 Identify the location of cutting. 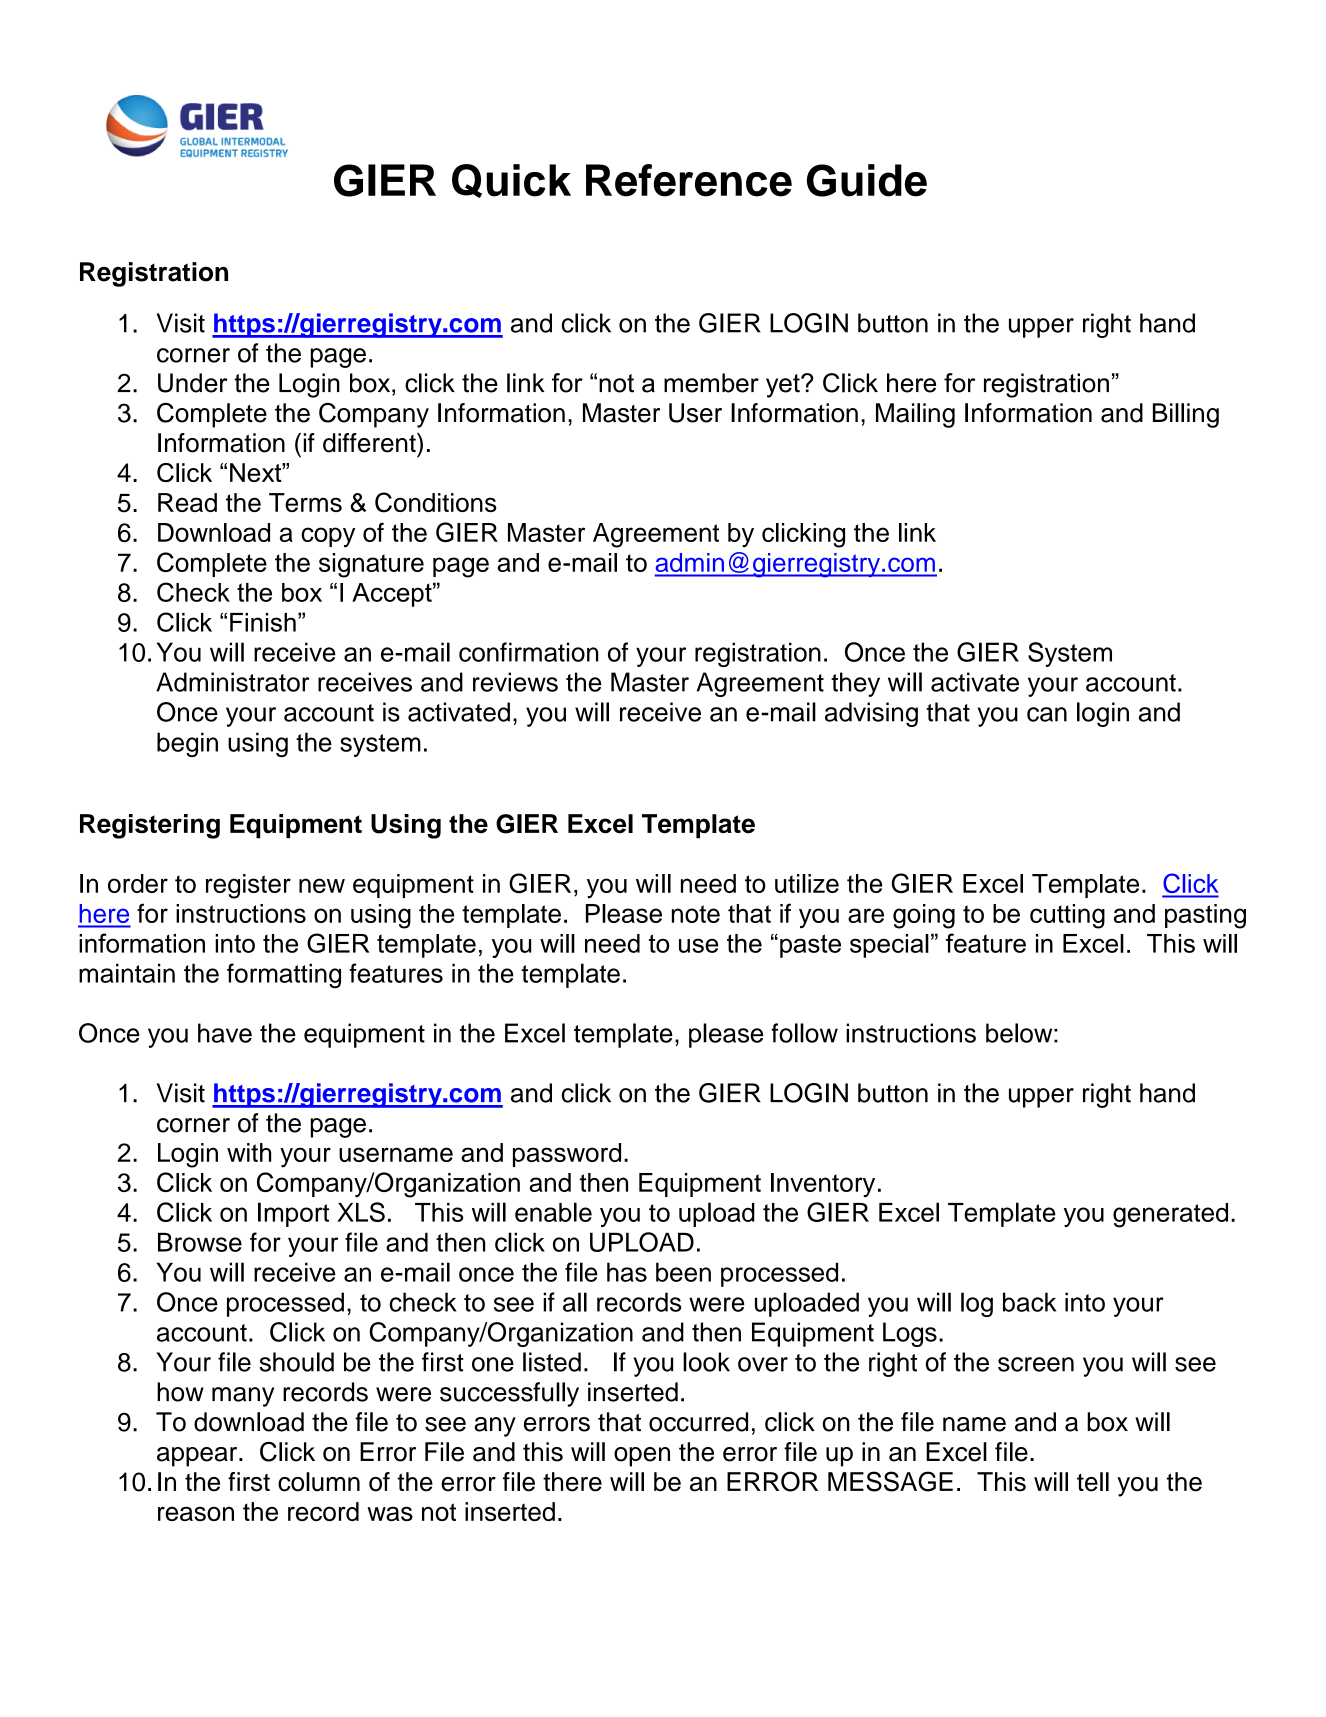
(1067, 916).
